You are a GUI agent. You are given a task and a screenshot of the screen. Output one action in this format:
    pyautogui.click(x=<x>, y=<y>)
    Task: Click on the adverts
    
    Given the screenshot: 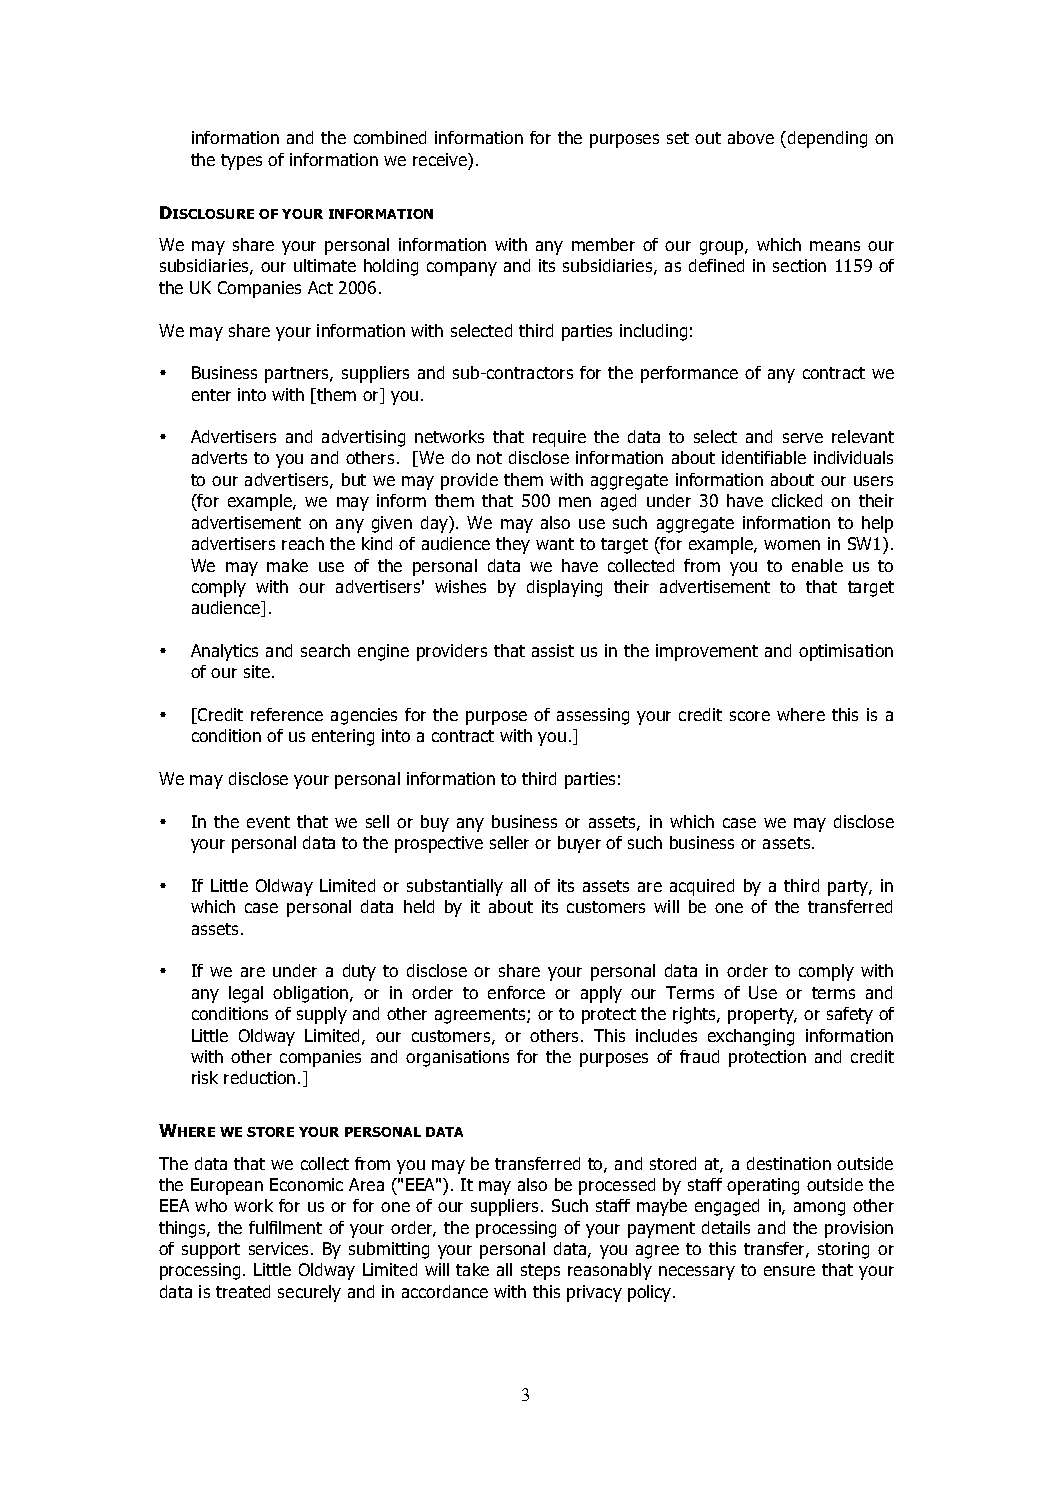 What is the action you would take?
    pyautogui.click(x=219, y=457)
